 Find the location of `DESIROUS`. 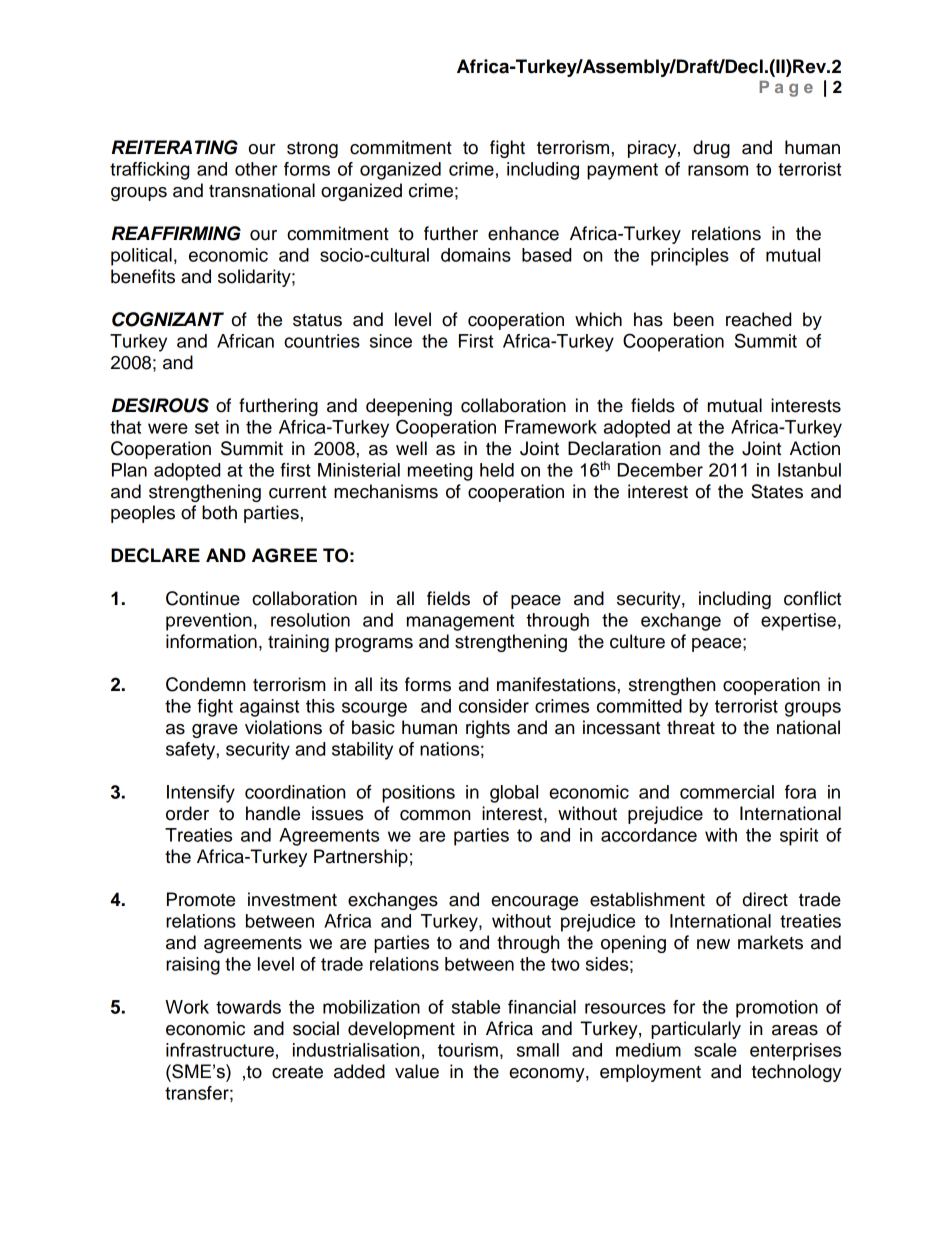

DESIROUS is located at coordinates (160, 405).
